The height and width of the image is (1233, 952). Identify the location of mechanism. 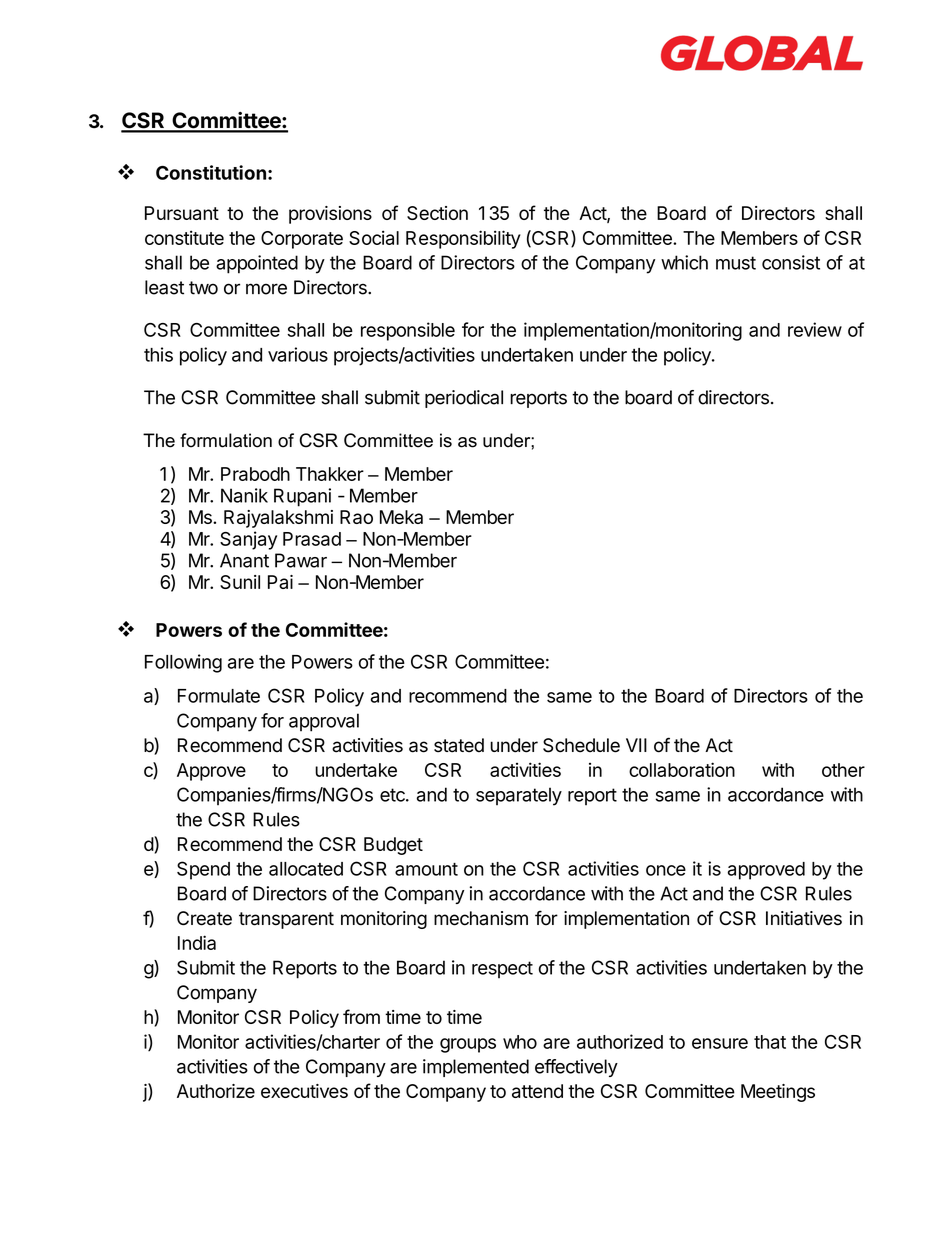
(481, 918).
